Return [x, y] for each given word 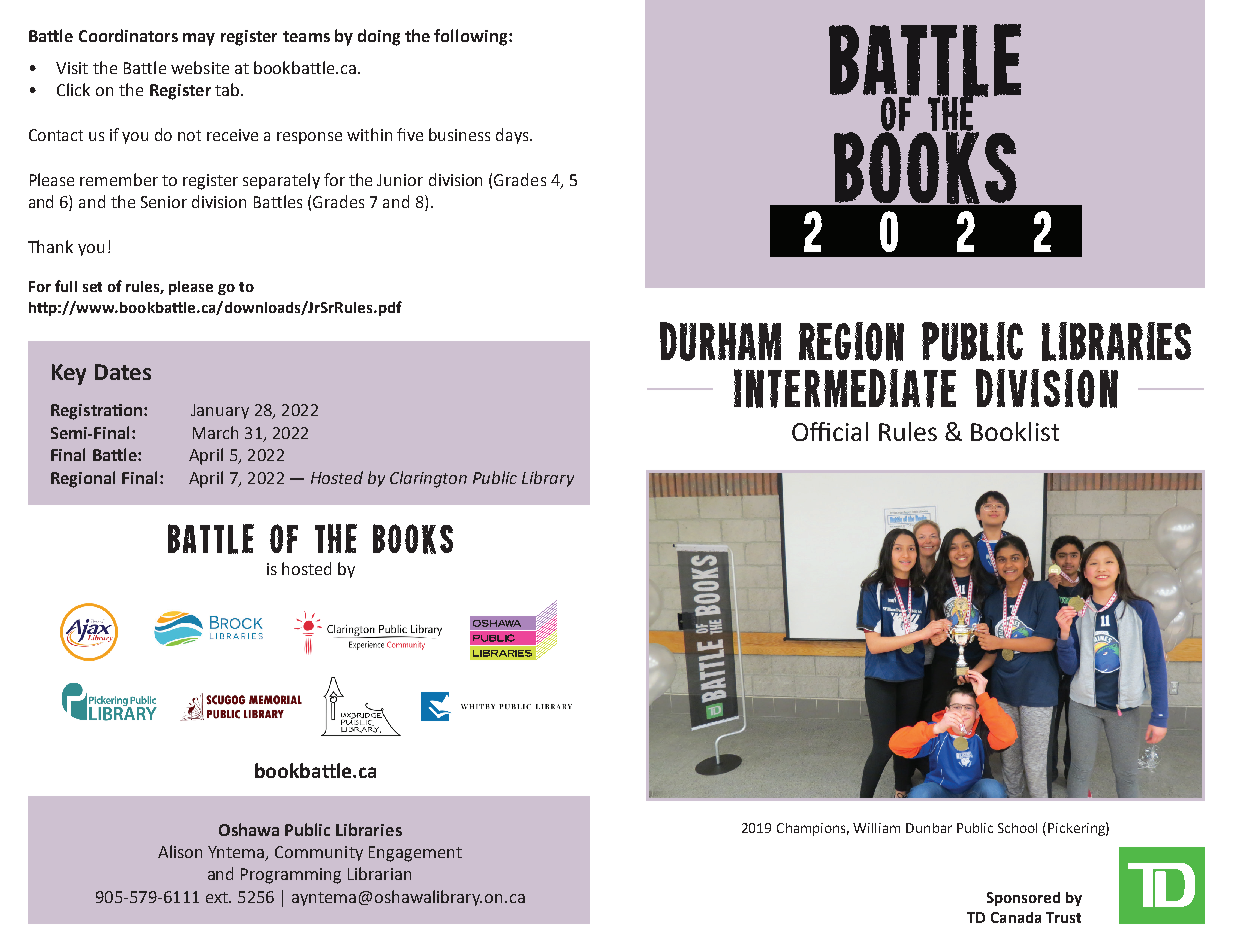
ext [218, 897]
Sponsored [1023, 899]
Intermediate [845, 388]
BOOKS [413, 539]
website [200, 67]
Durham [720, 341]
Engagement [415, 854]
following [472, 37]
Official [830, 431]
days [513, 136]
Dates [123, 372]
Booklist [1015, 431]
